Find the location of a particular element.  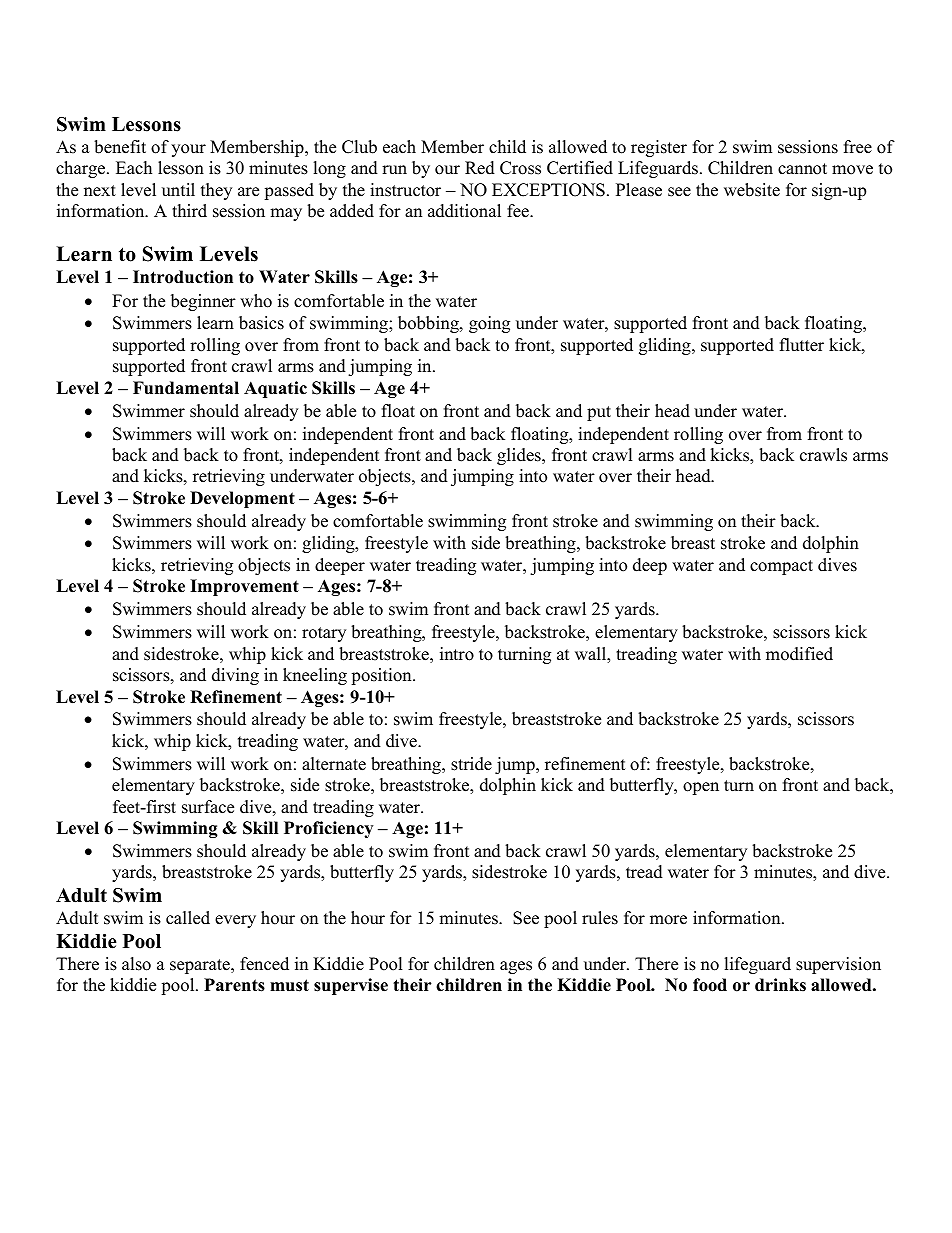

Fundamental is located at coordinates (186, 388).
